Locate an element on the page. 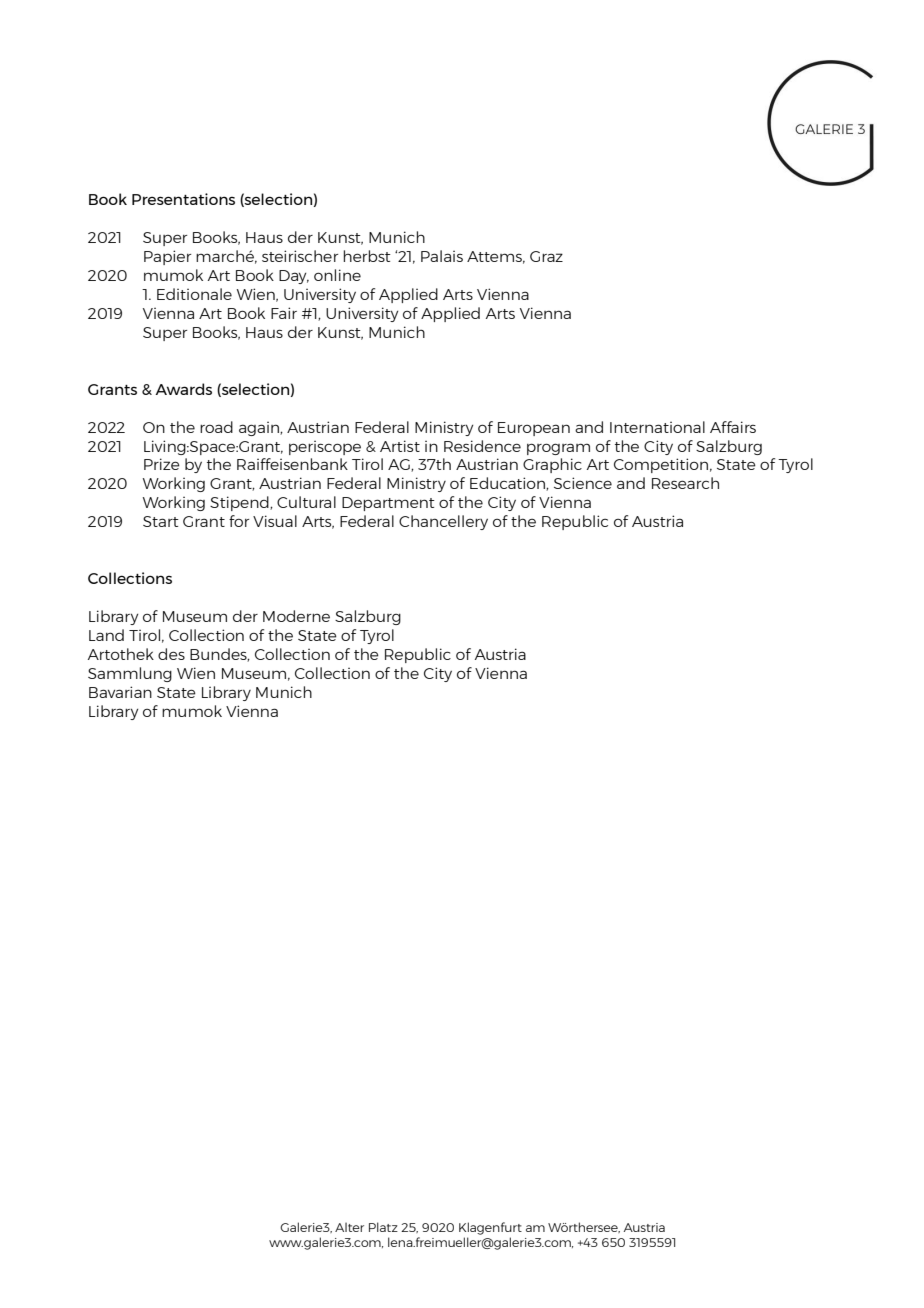 This page has height=1308, width=924. Papier is located at coordinates (167, 257).
